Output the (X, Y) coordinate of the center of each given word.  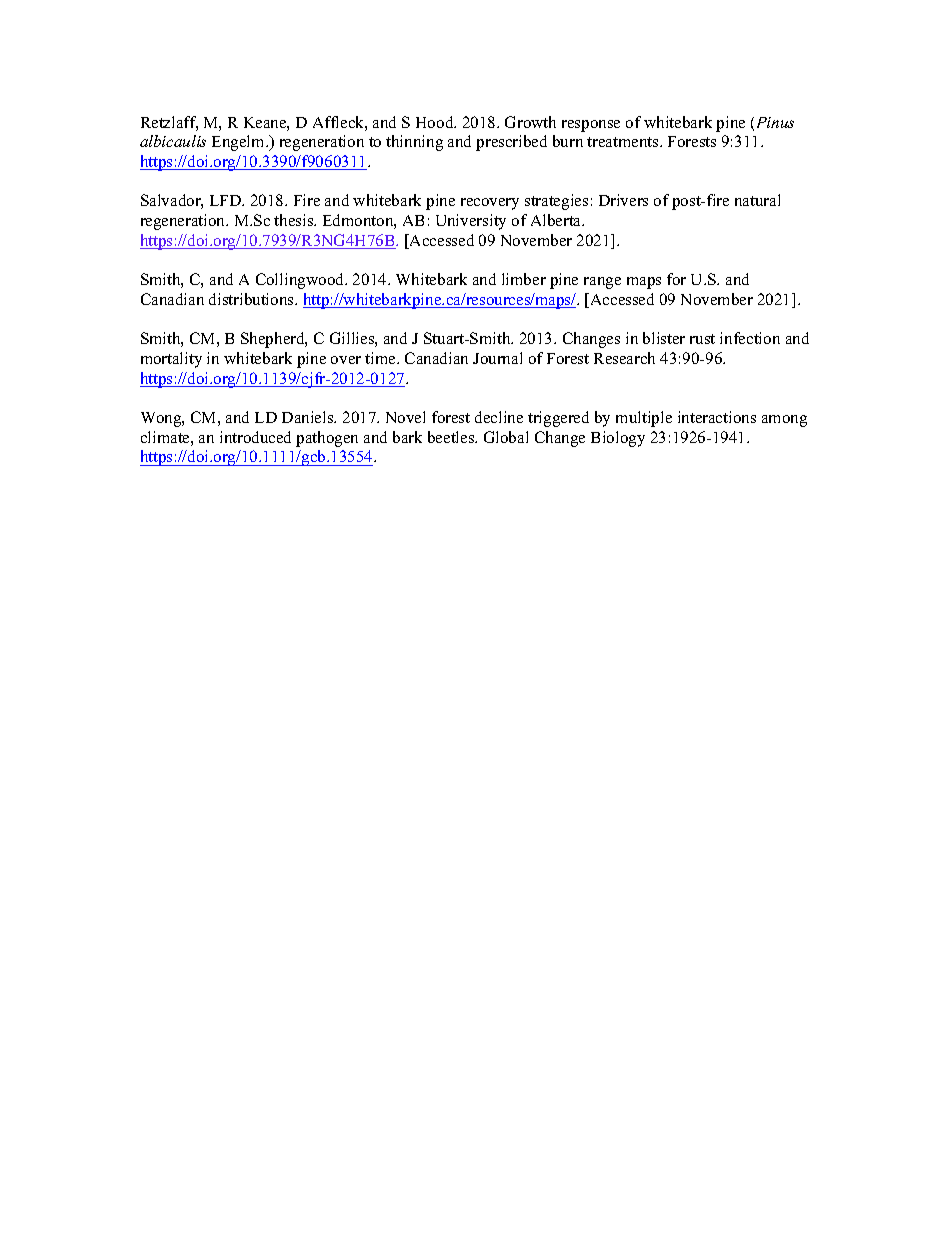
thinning (414, 143)
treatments (624, 142)
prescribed (511, 143)
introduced (255, 437)
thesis (295, 220)
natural (757, 200)
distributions (252, 299)
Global (506, 437)
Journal (497, 358)
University (471, 222)
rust (702, 339)
